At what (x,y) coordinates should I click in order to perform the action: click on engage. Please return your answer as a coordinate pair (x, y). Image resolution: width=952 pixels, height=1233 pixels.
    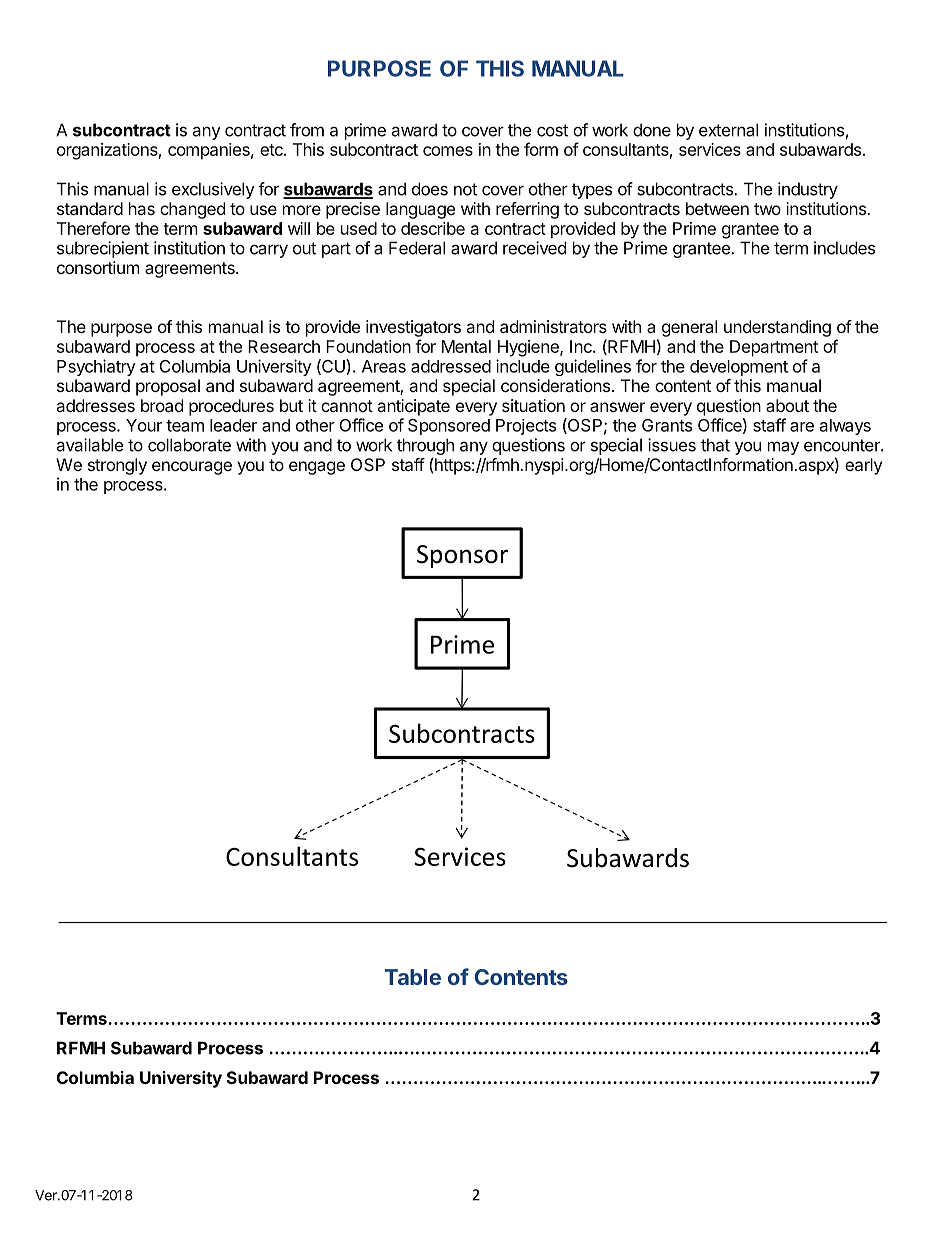
    Looking at the image, I should click on (317, 468).
